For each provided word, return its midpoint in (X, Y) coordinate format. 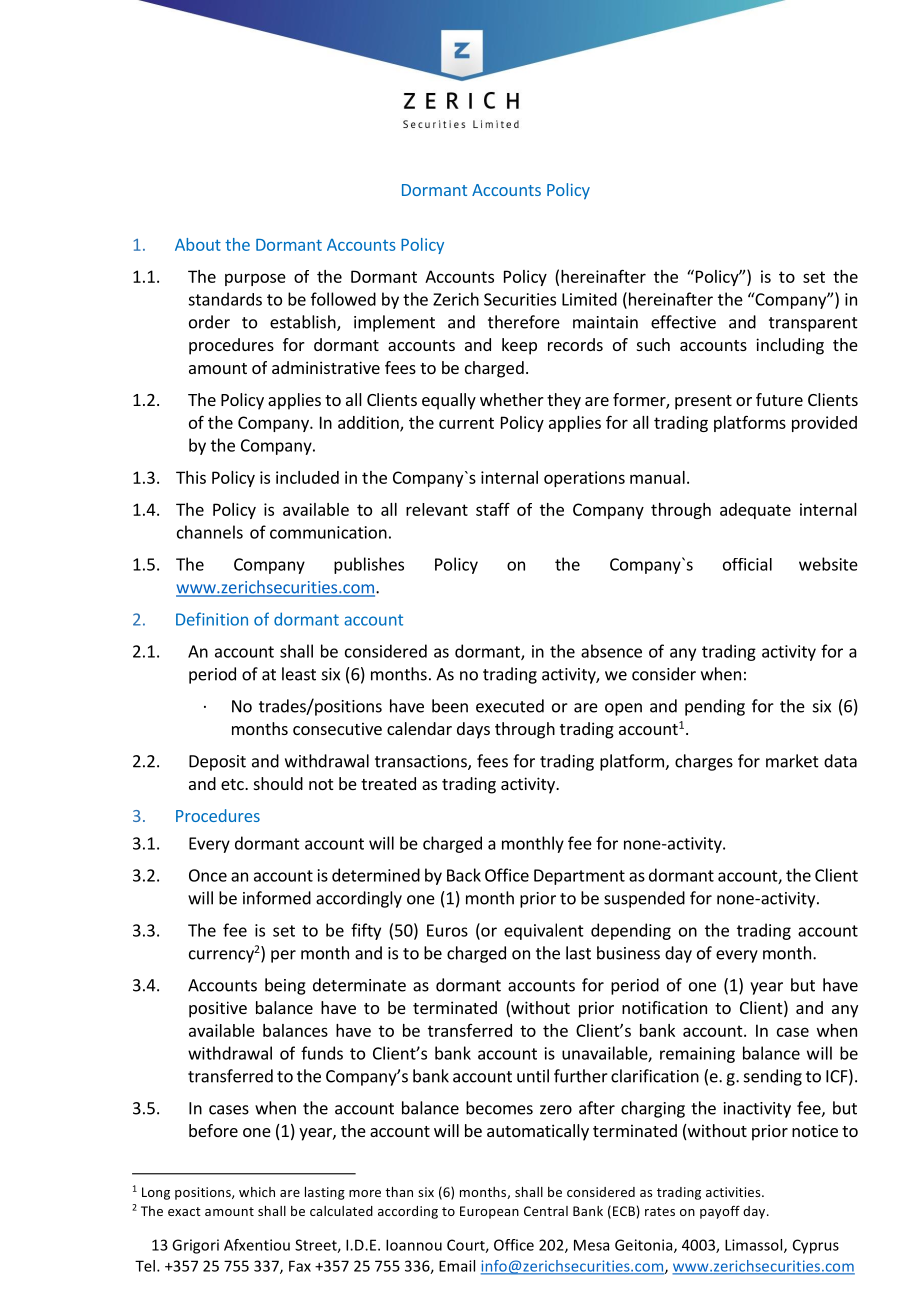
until (533, 1076)
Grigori (195, 1246)
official (747, 564)
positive (218, 1009)
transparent (813, 324)
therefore (524, 322)
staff (493, 509)
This (191, 477)
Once (208, 875)
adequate (755, 511)
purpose (255, 279)
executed (510, 706)
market (792, 761)
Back (464, 875)
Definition (212, 619)
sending (773, 1077)
